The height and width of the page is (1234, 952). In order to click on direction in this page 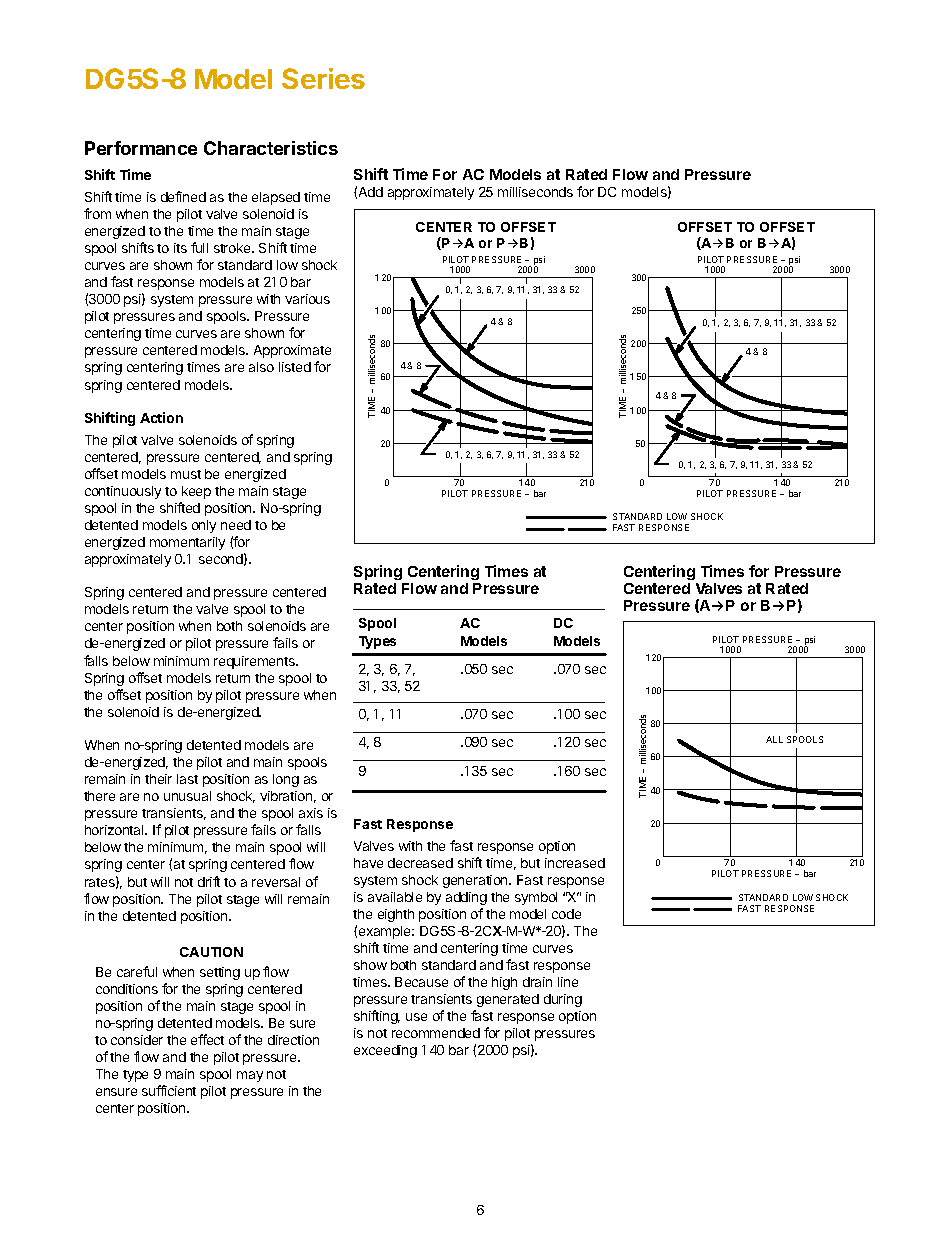, I will do `click(293, 1040)`.
